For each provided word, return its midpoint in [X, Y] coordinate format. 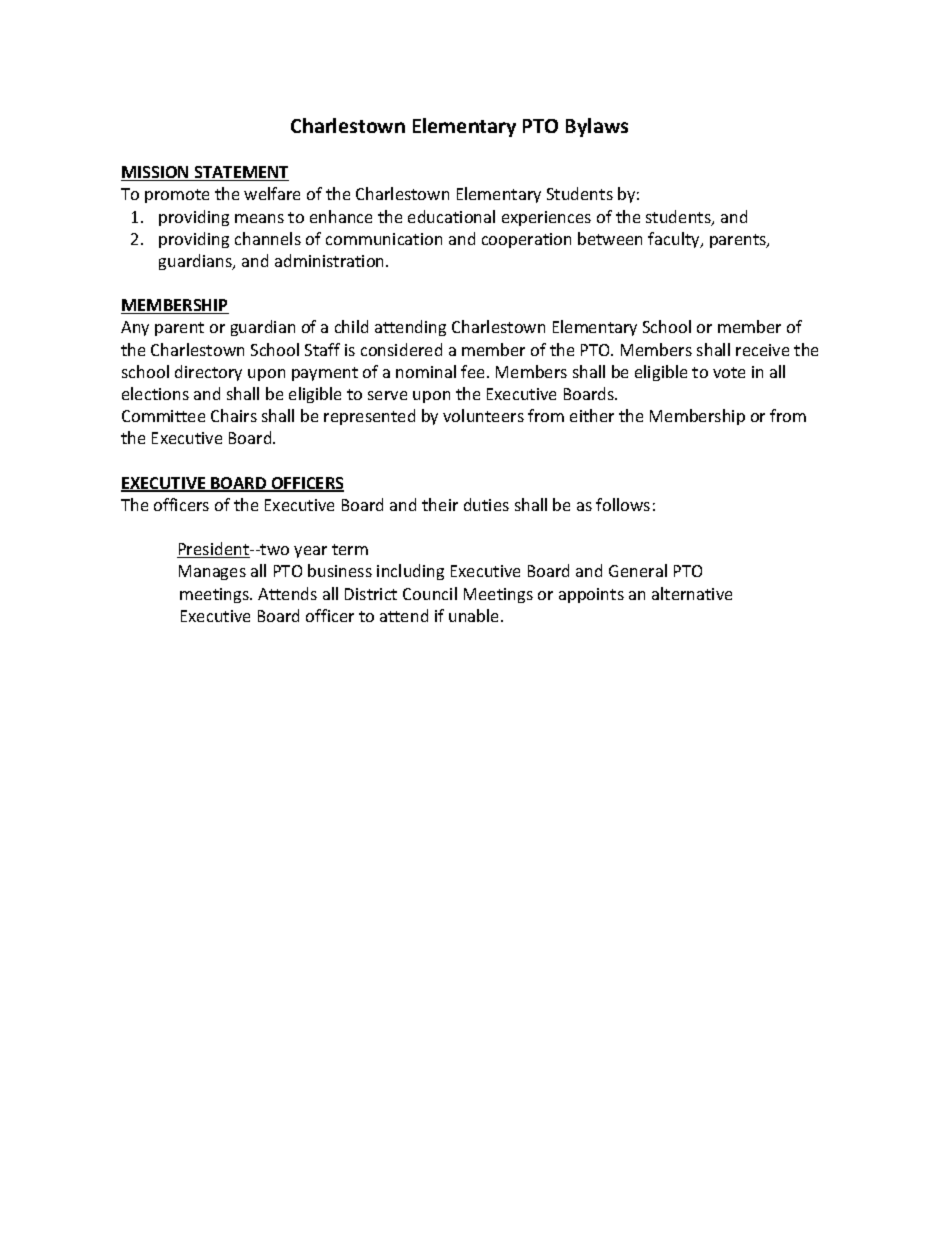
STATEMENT [240, 173]
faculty [675, 240]
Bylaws [597, 127]
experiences [546, 218]
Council [430, 593]
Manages [212, 572]
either [592, 415]
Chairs [234, 415]
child [351, 326]
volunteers [483, 415]
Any [135, 328]
